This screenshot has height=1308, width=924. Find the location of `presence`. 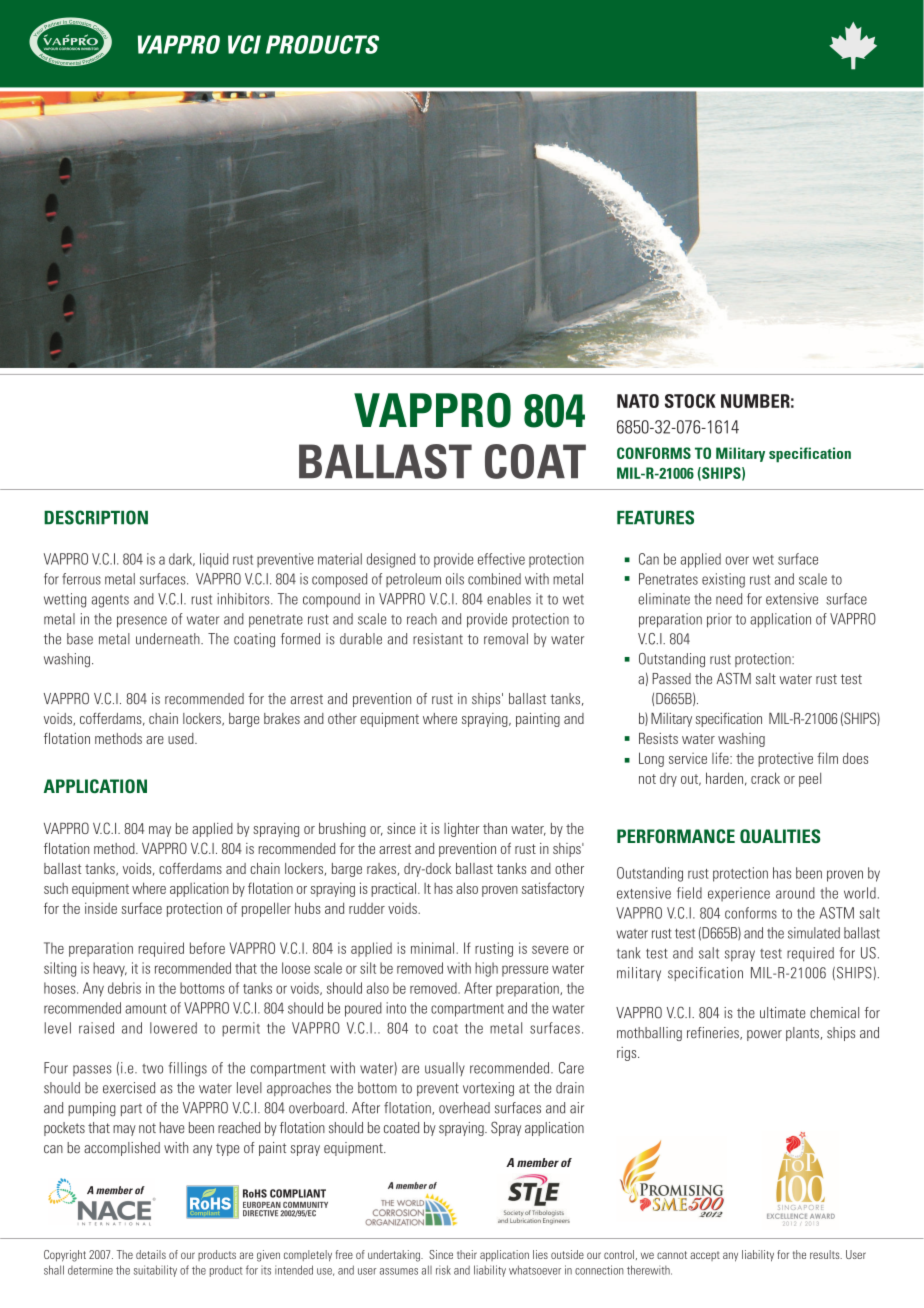

presence is located at coordinates (142, 622).
